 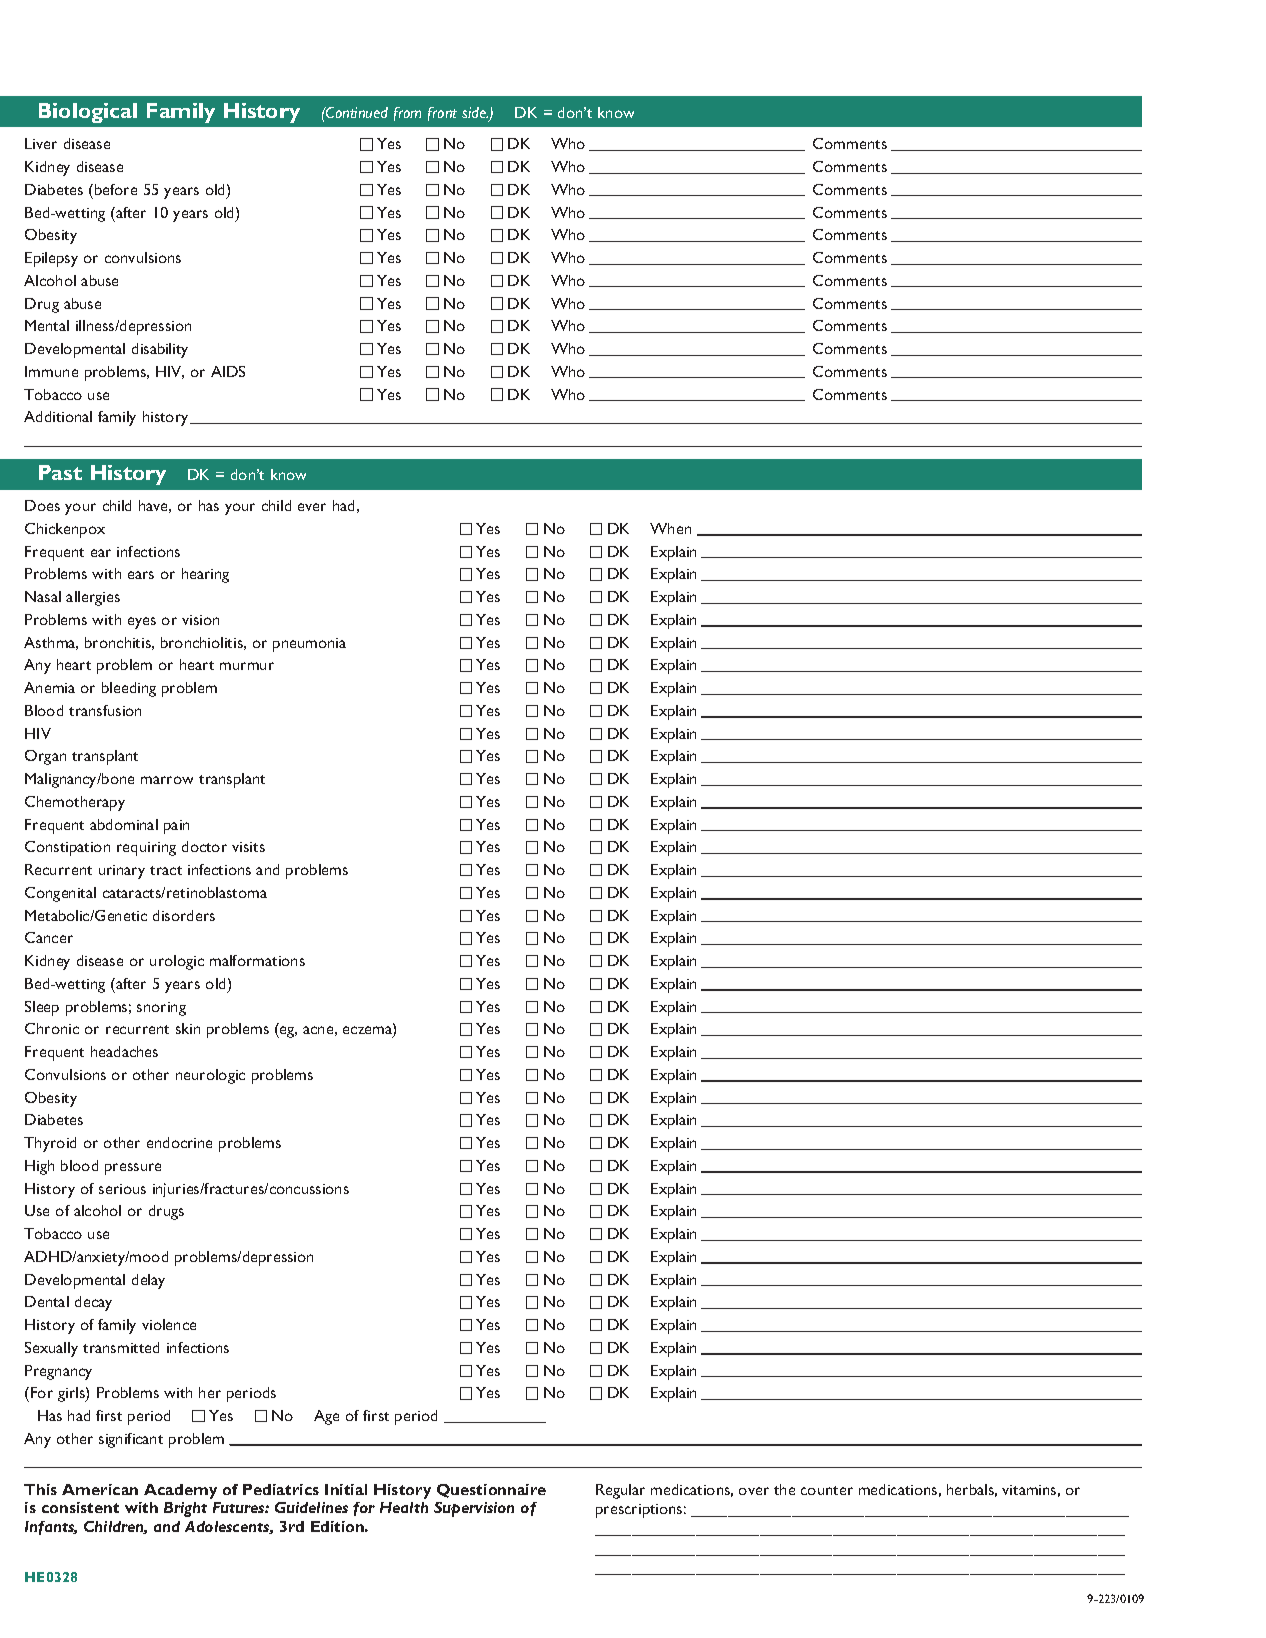 What do you see at coordinates (442, 114) in the page?
I see `front` at bounding box center [442, 114].
